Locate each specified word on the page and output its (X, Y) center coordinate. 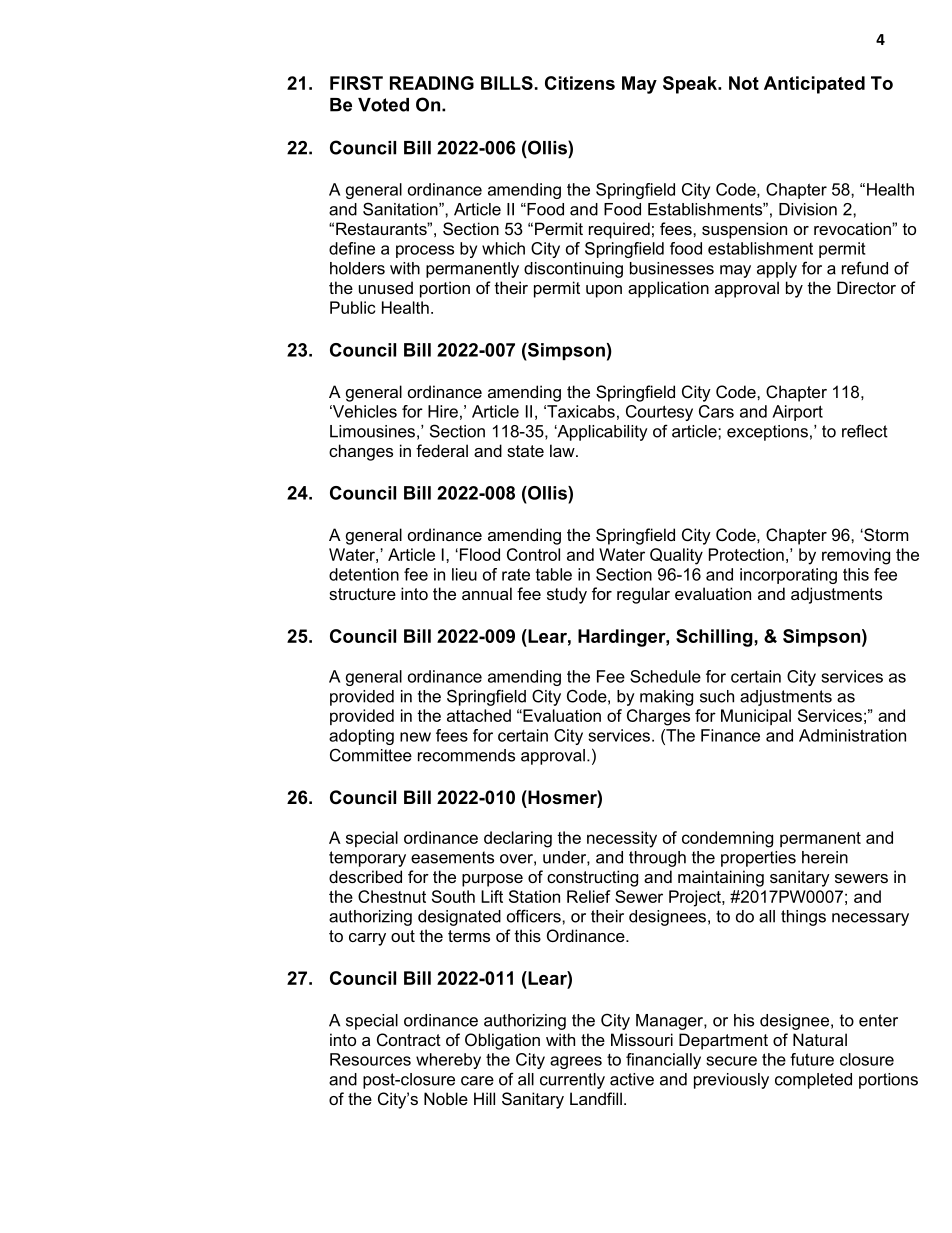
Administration (852, 735)
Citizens (580, 83)
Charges (658, 717)
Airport (797, 413)
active (632, 1079)
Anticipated (814, 85)
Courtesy (659, 413)
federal (442, 450)
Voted (383, 105)
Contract (409, 1039)
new (415, 737)
